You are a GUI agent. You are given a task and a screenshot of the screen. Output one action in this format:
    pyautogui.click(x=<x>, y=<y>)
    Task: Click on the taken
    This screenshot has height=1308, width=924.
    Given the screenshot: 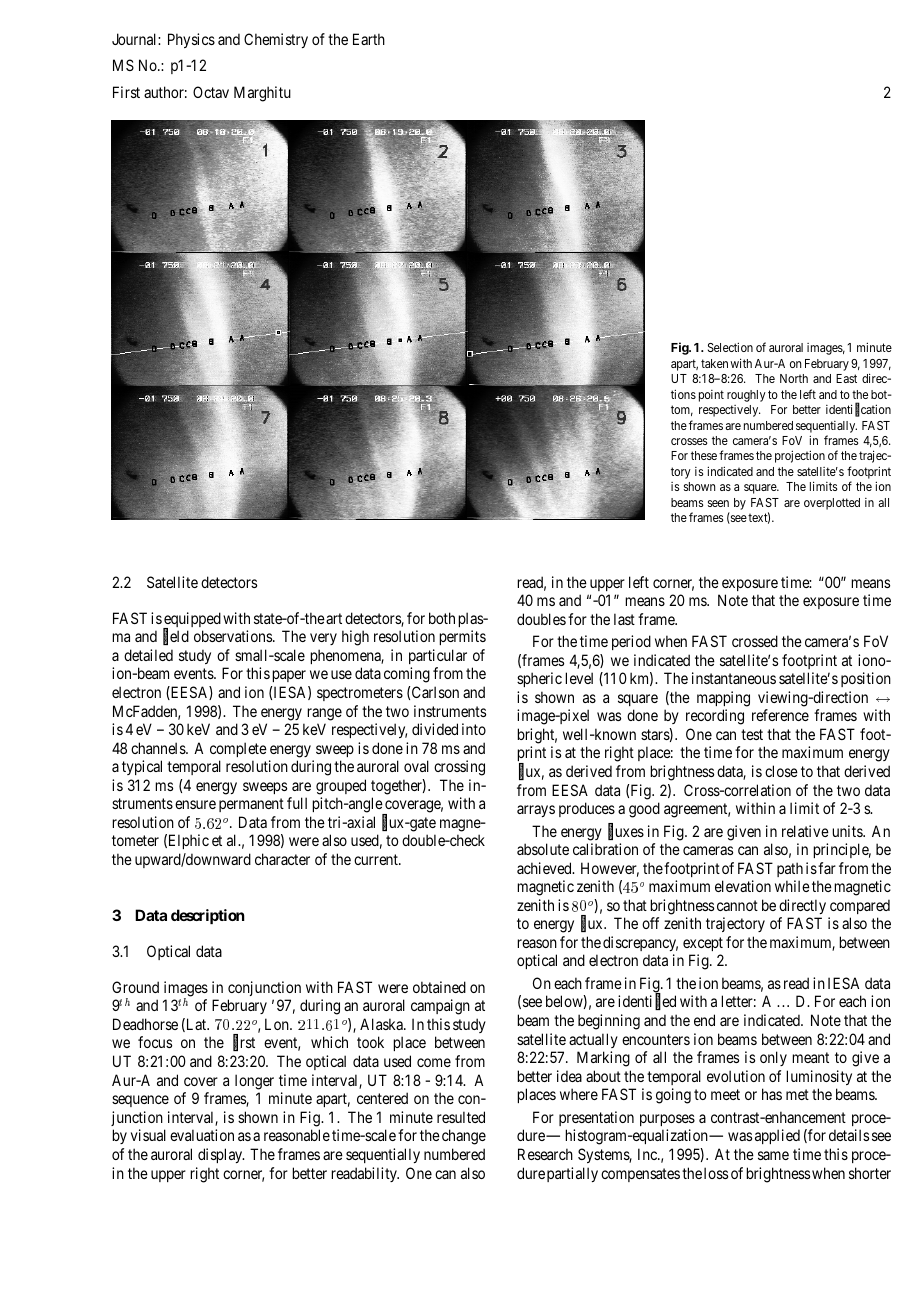 What is the action you would take?
    pyautogui.click(x=714, y=363)
